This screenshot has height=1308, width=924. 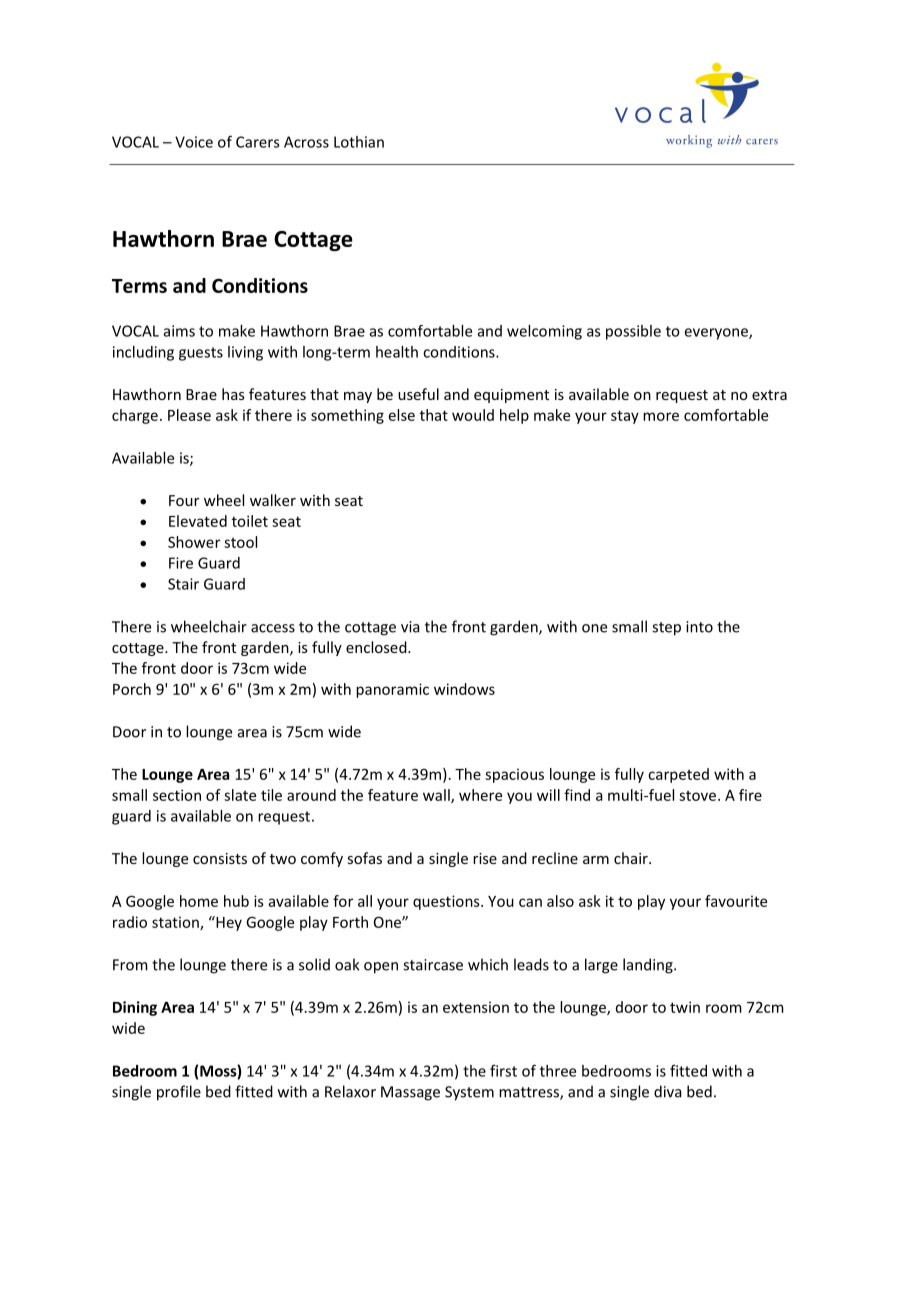 I want to click on profile, so click(x=179, y=1093).
